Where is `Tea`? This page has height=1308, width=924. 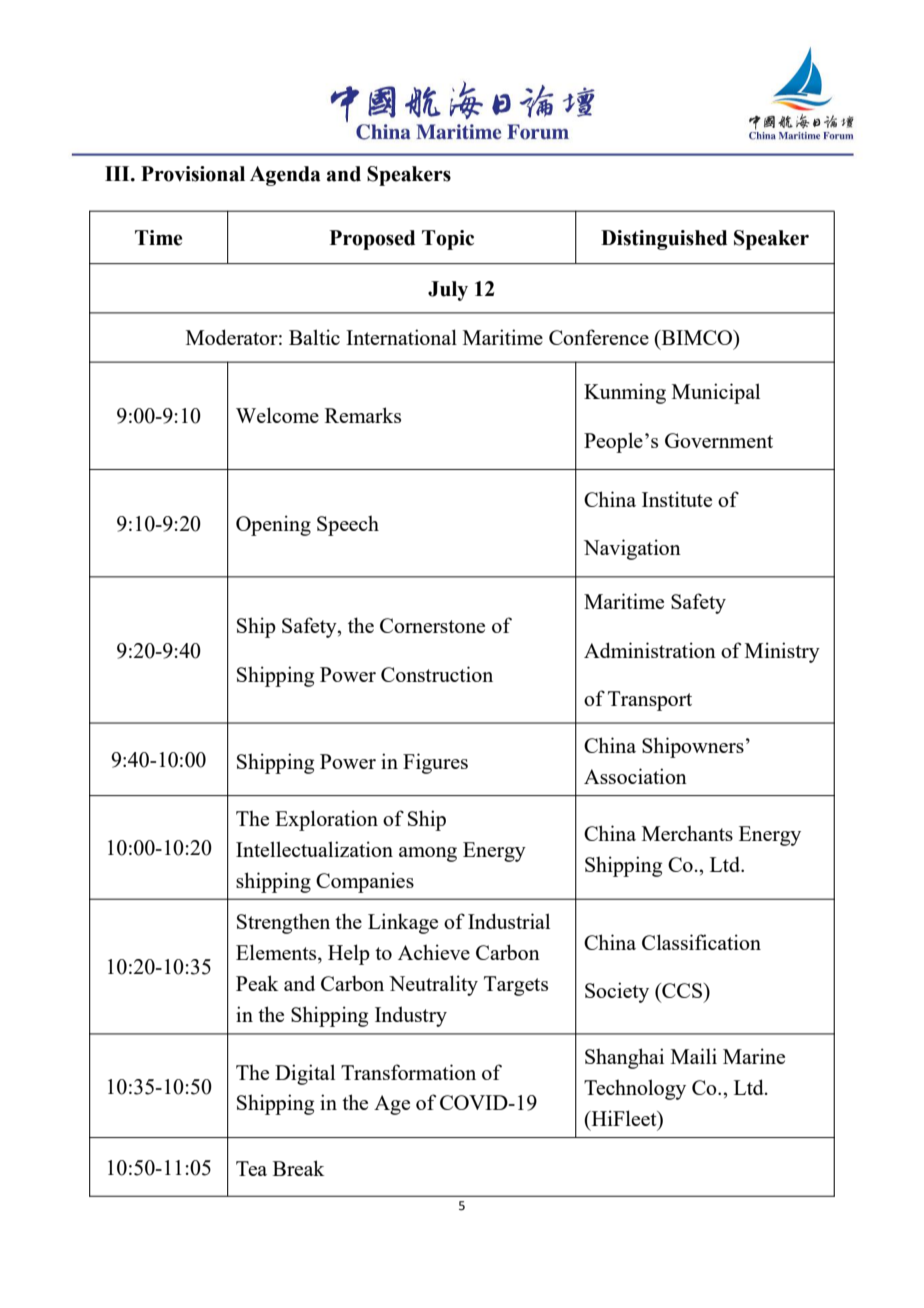
Tea is located at coordinates (251, 1168).
